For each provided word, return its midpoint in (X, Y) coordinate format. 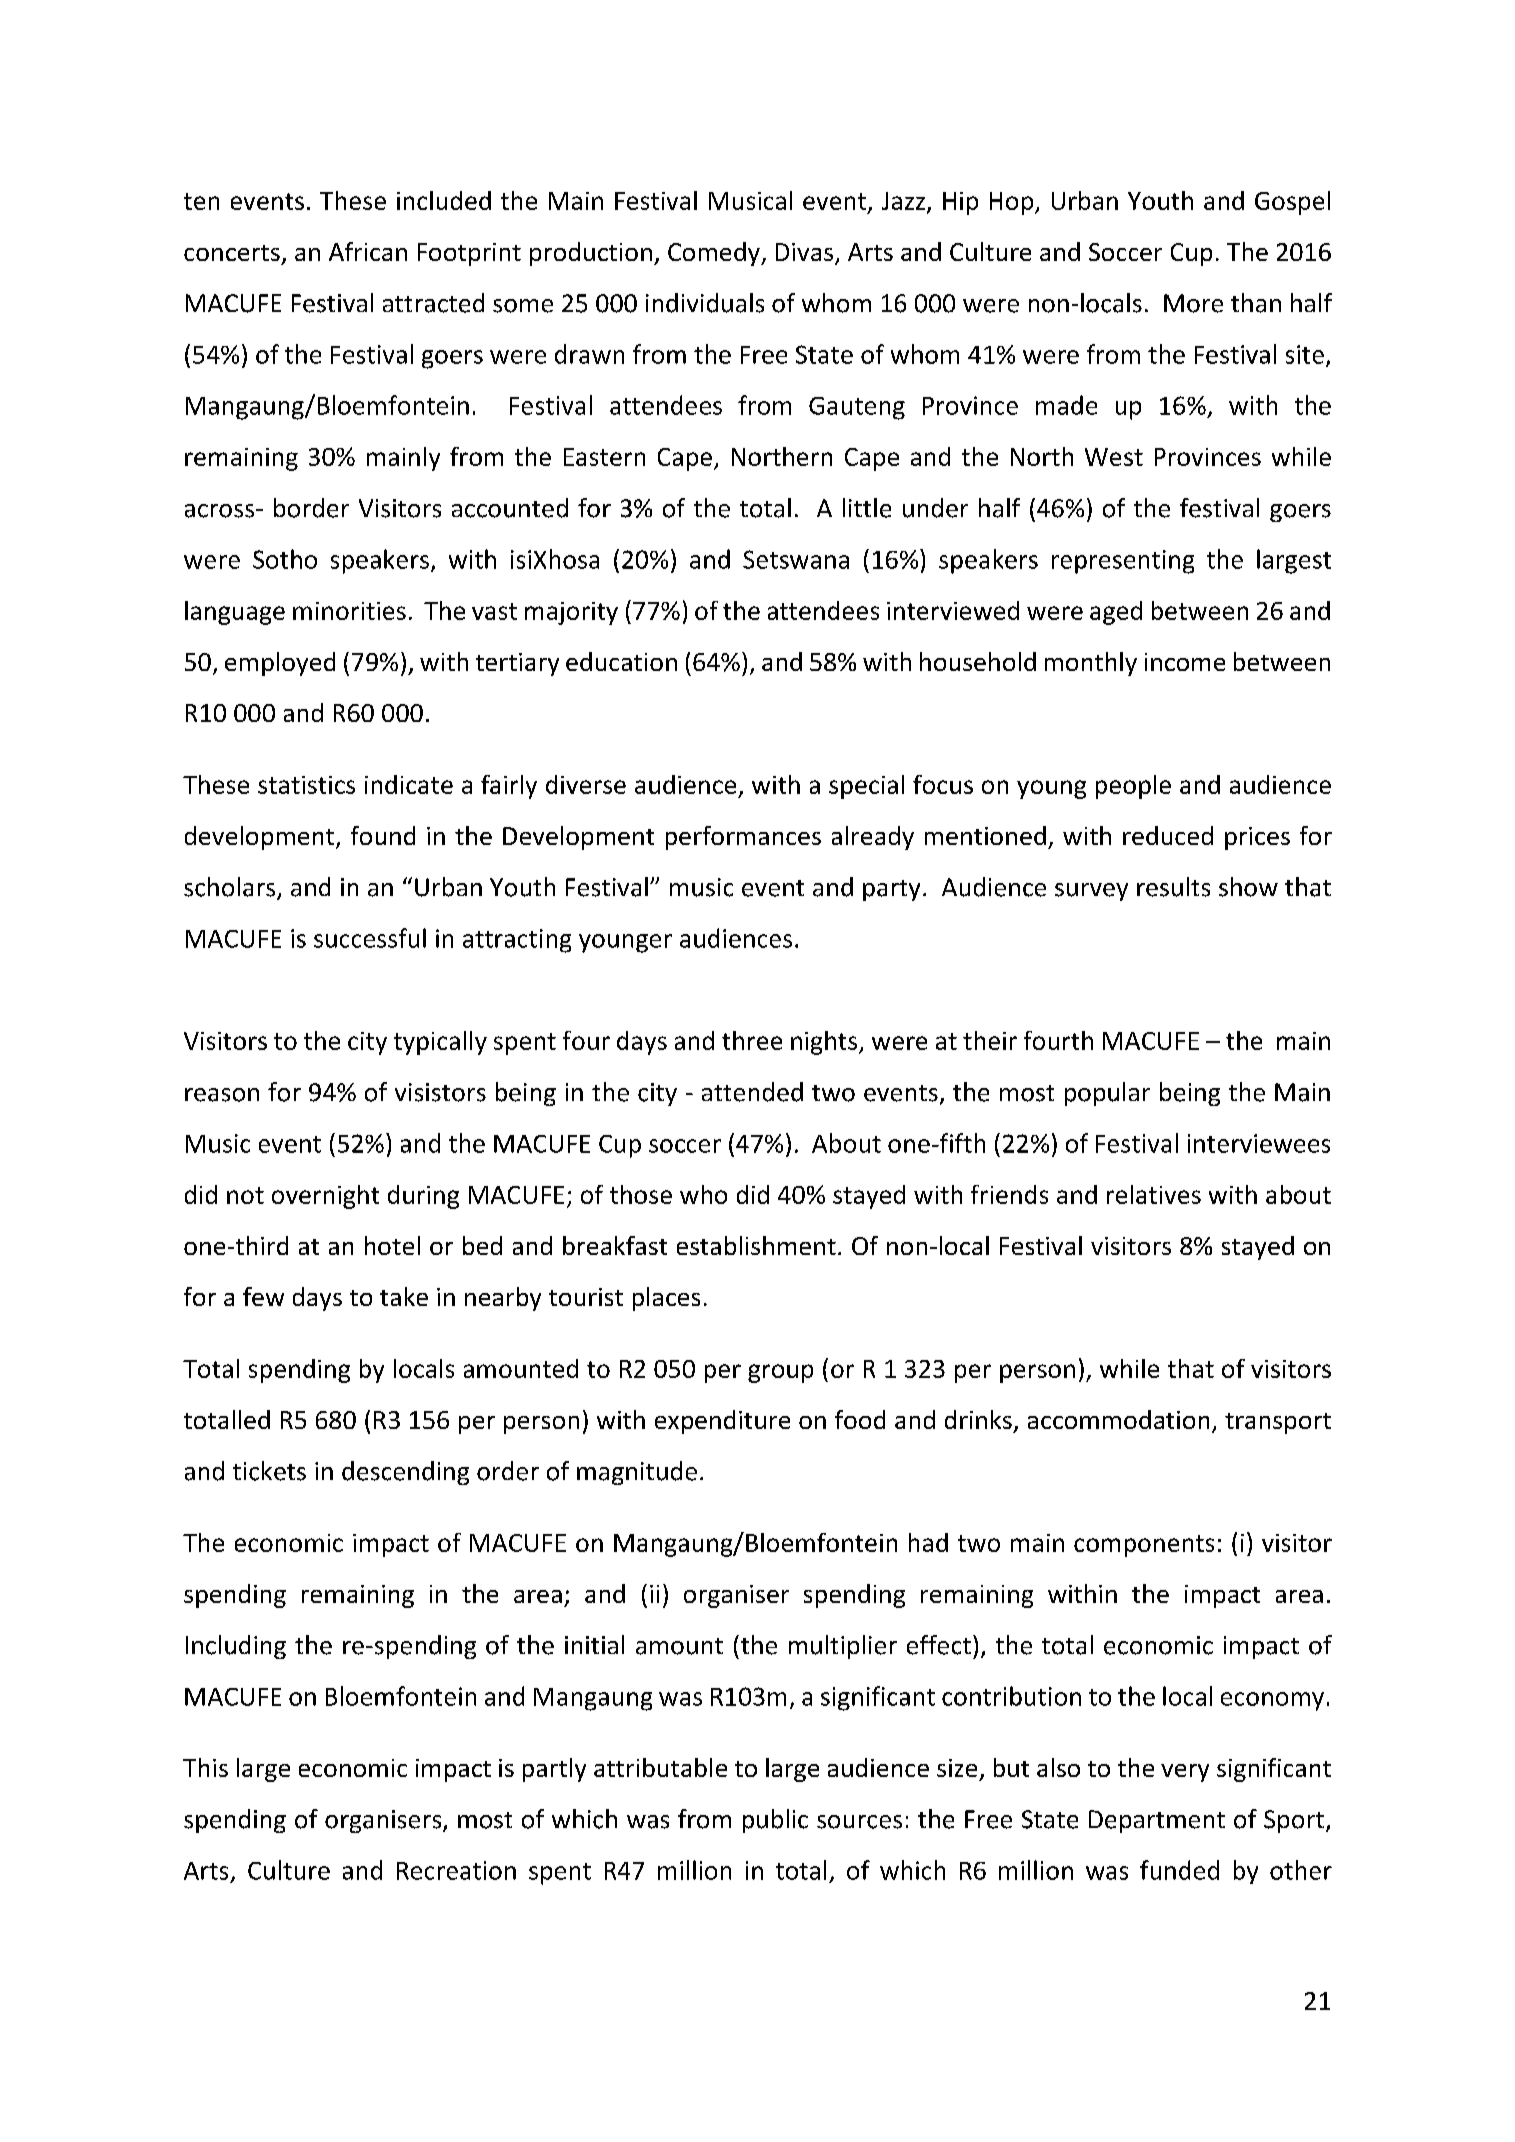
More (1193, 303)
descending (405, 1473)
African (368, 251)
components (1144, 1546)
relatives (1154, 1194)
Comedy (715, 254)
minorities (349, 611)
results (1173, 887)
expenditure (722, 1422)
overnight (325, 1197)
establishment (756, 1245)
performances (743, 838)
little (867, 508)
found (383, 835)
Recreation (456, 1870)
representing (1123, 562)
